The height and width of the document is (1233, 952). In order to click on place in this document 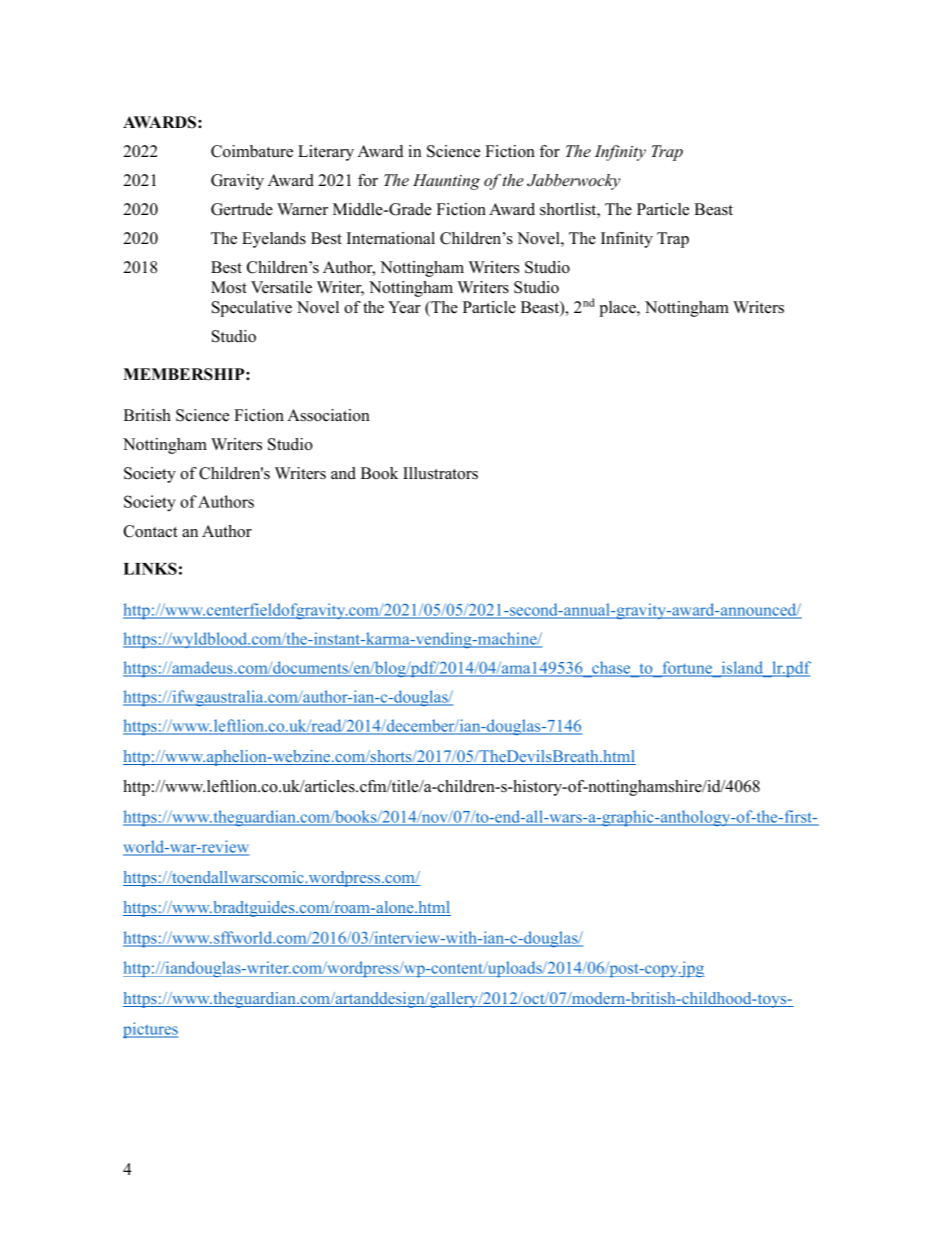, I will do `click(618, 309)`.
